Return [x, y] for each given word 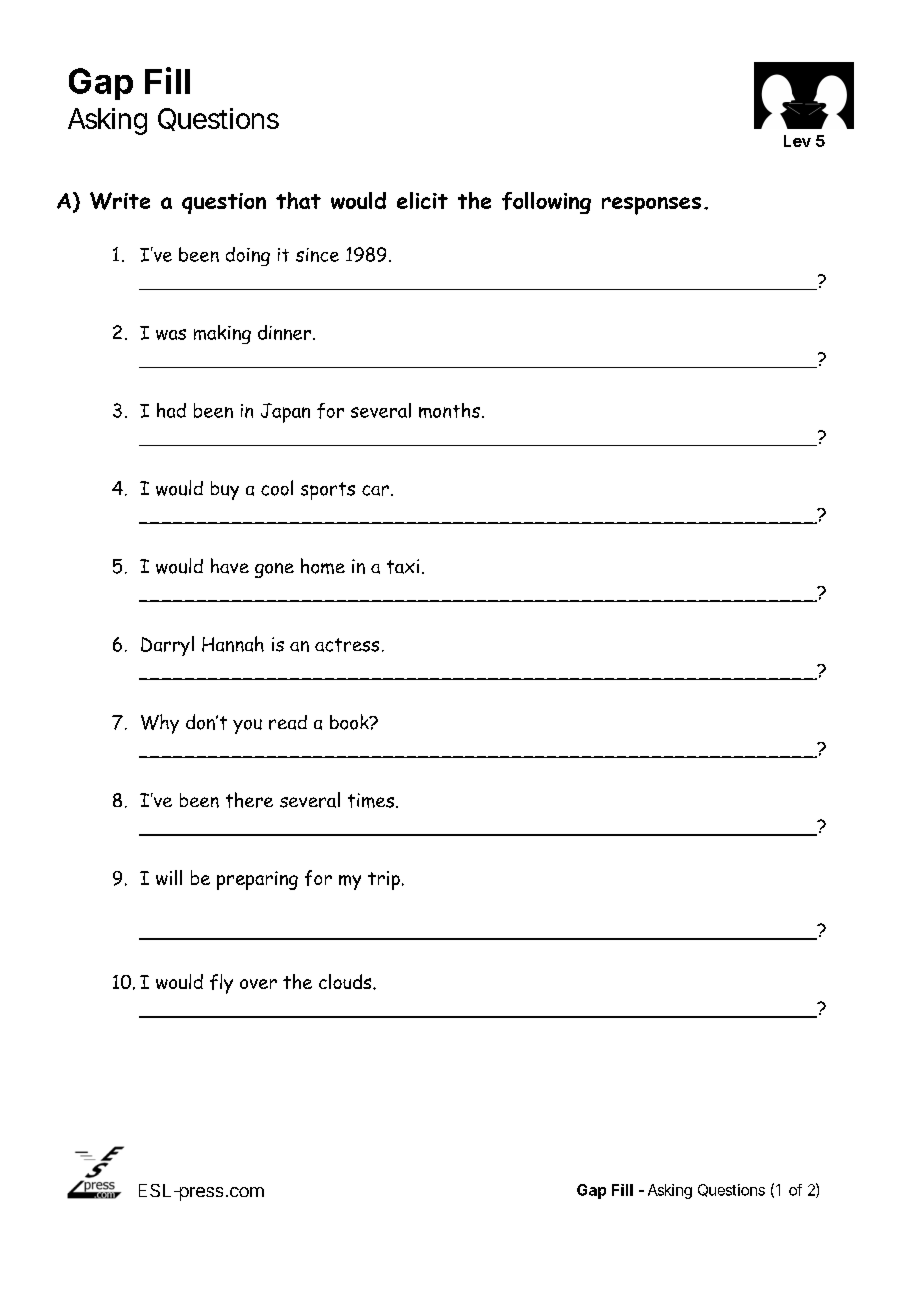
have [230, 566]
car [375, 490]
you [247, 726]
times [371, 800]
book [350, 722]
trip [384, 880]
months [449, 410]
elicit [422, 200]
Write [120, 201]
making [222, 334]
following [546, 203]
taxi [403, 566]
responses [651, 206]
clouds [346, 981]
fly [221, 984]
